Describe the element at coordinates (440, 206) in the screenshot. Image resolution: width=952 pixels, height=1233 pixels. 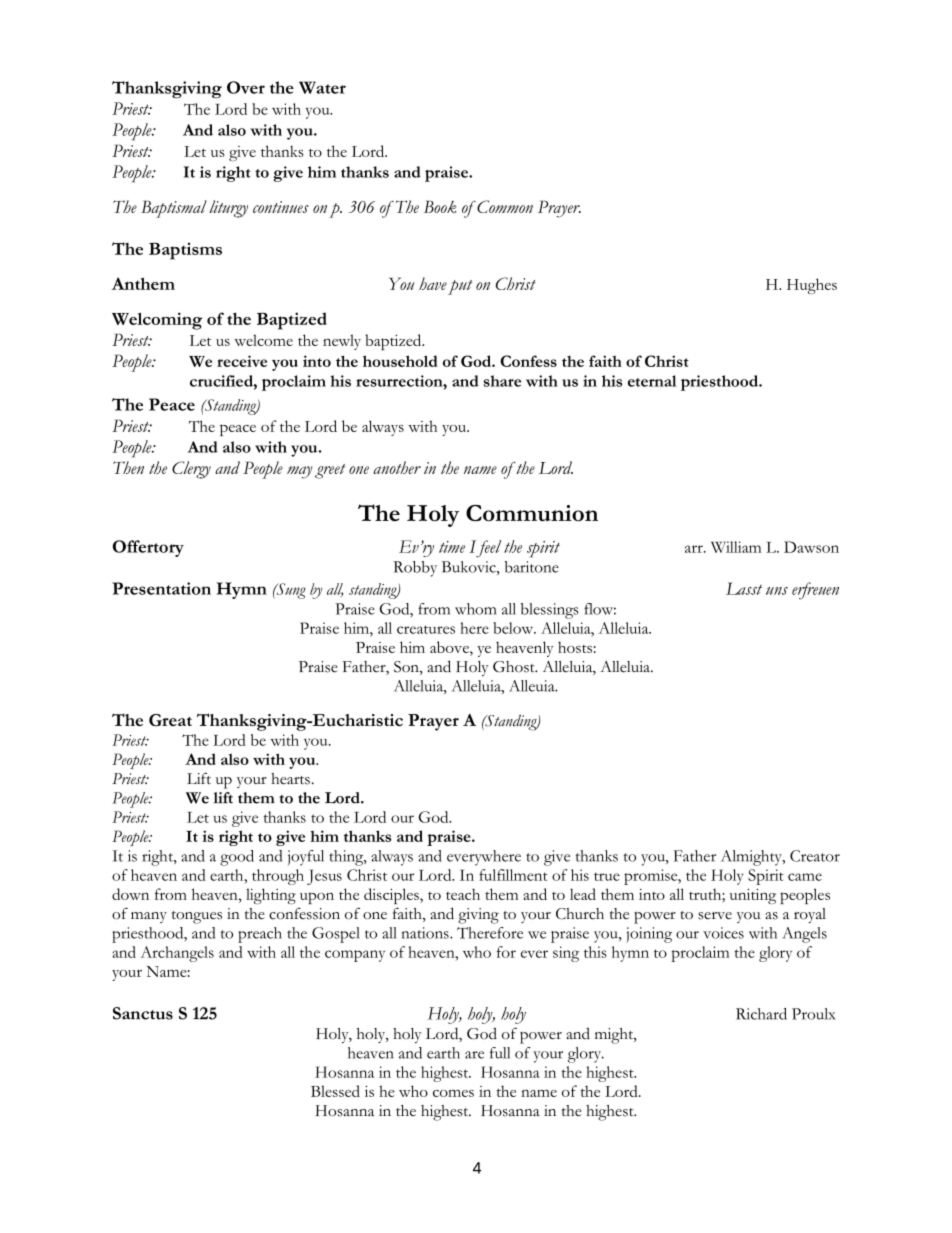
I see `Book` at that location.
